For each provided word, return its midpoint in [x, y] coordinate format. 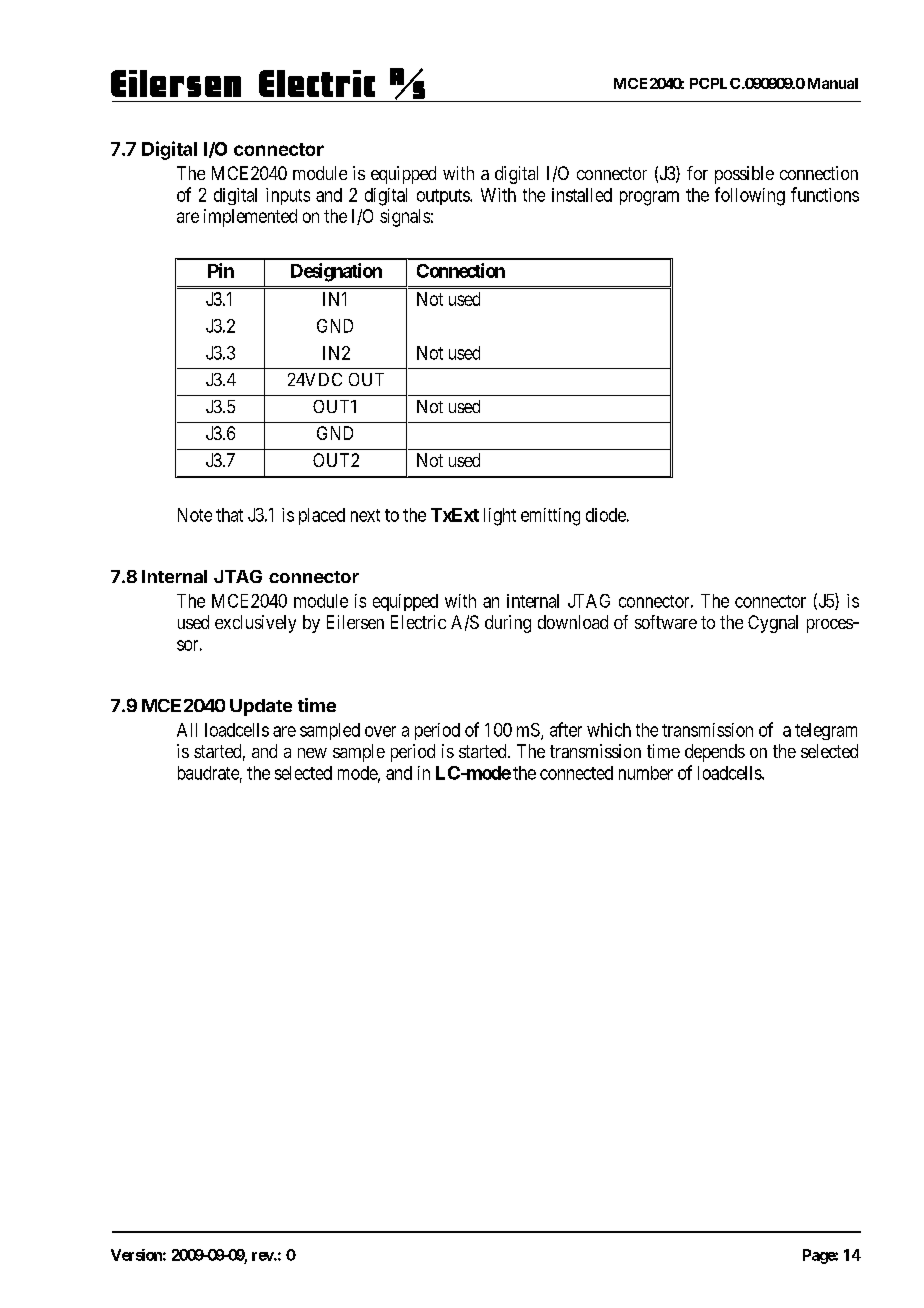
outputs [444, 197]
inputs [288, 196]
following [750, 196]
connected [576, 773]
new [312, 753]
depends [715, 753]
